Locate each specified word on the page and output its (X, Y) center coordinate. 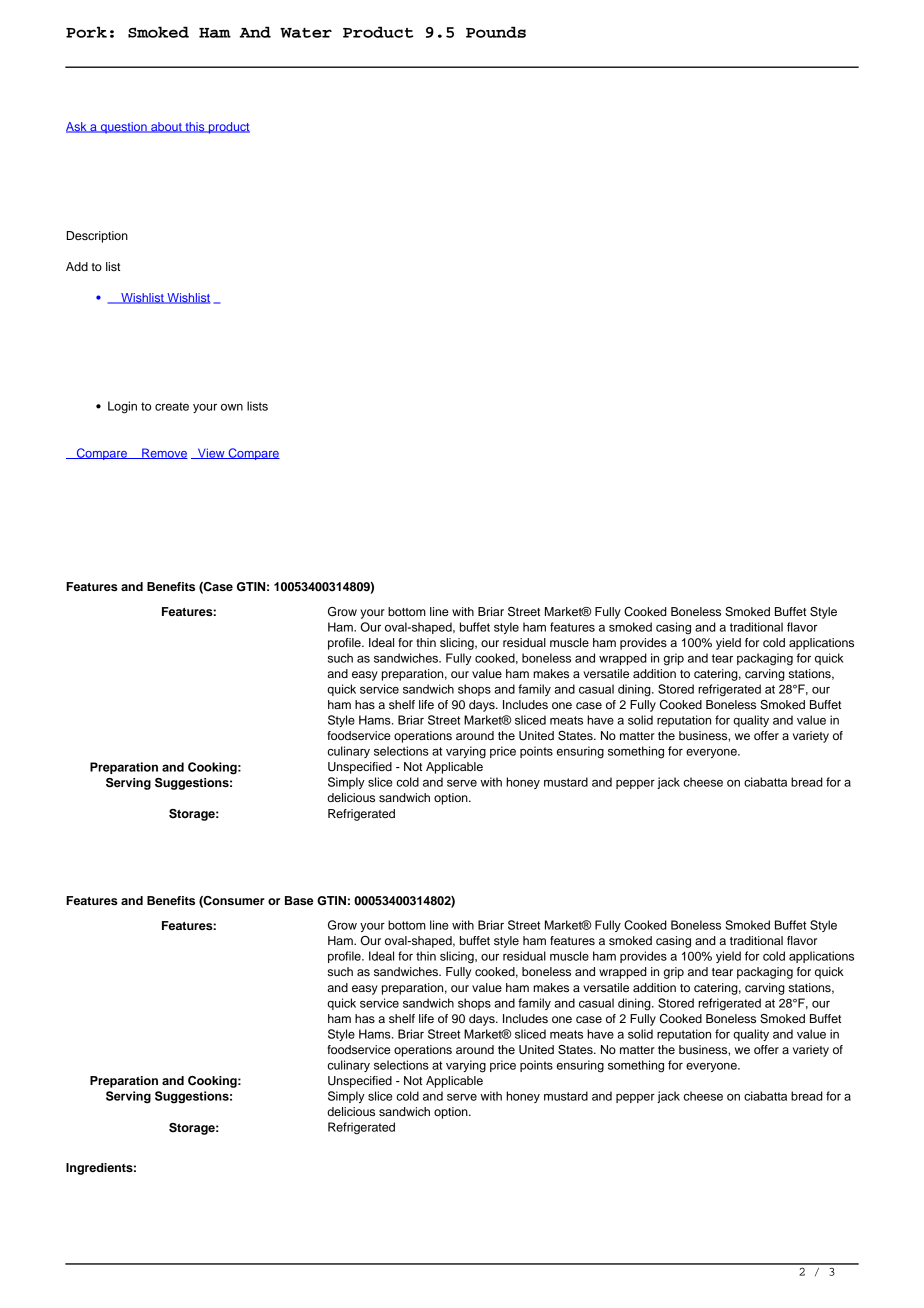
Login (122, 407)
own (232, 407)
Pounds (496, 32)
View (211, 453)
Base (299, 900)
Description (97, 237)
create (172, 406)
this (195, 127)
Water (306, 33)
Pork (86, 32)
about (166, 127)
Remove (164, 453)
